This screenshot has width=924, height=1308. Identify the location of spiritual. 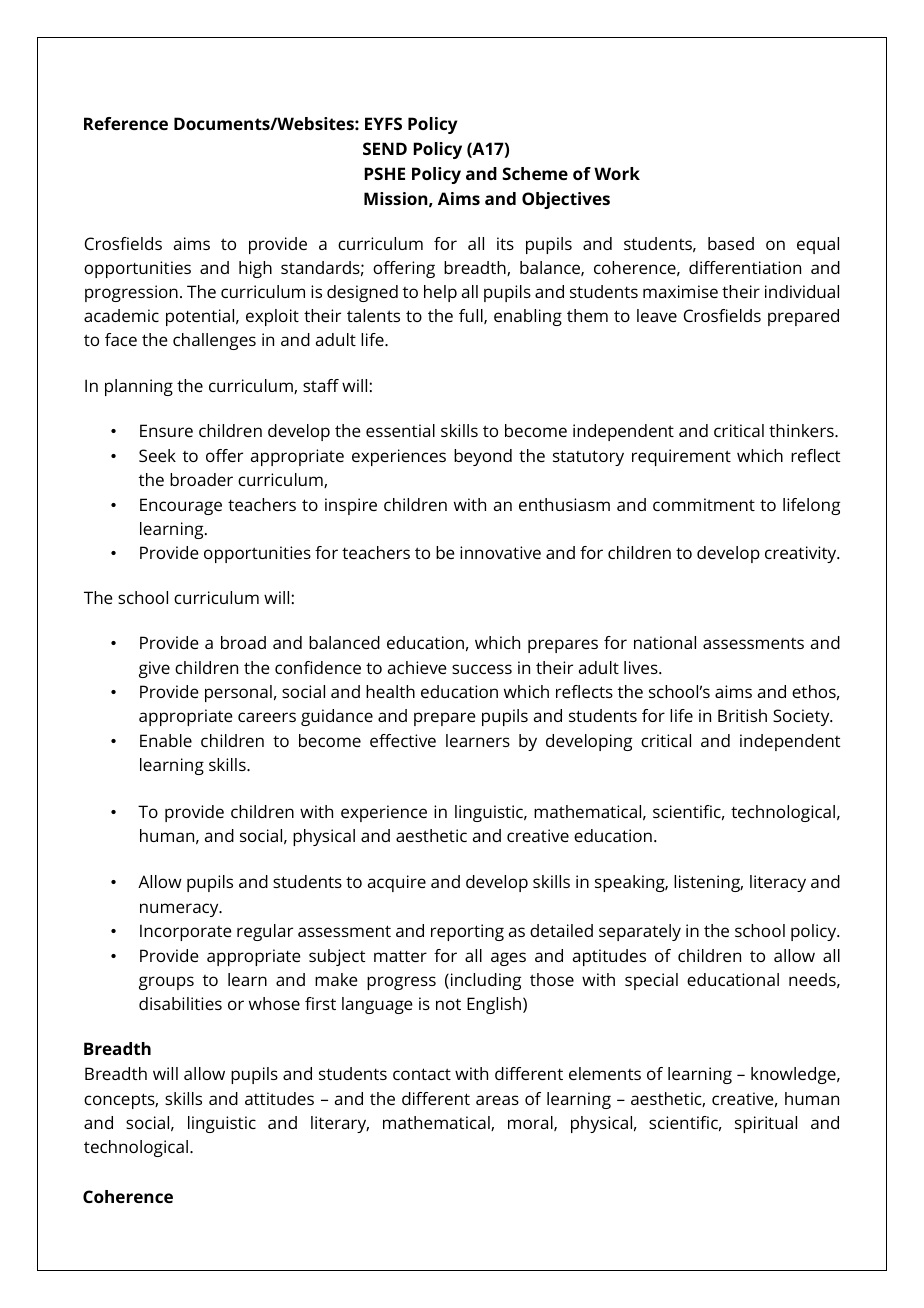
(766, 1124).
